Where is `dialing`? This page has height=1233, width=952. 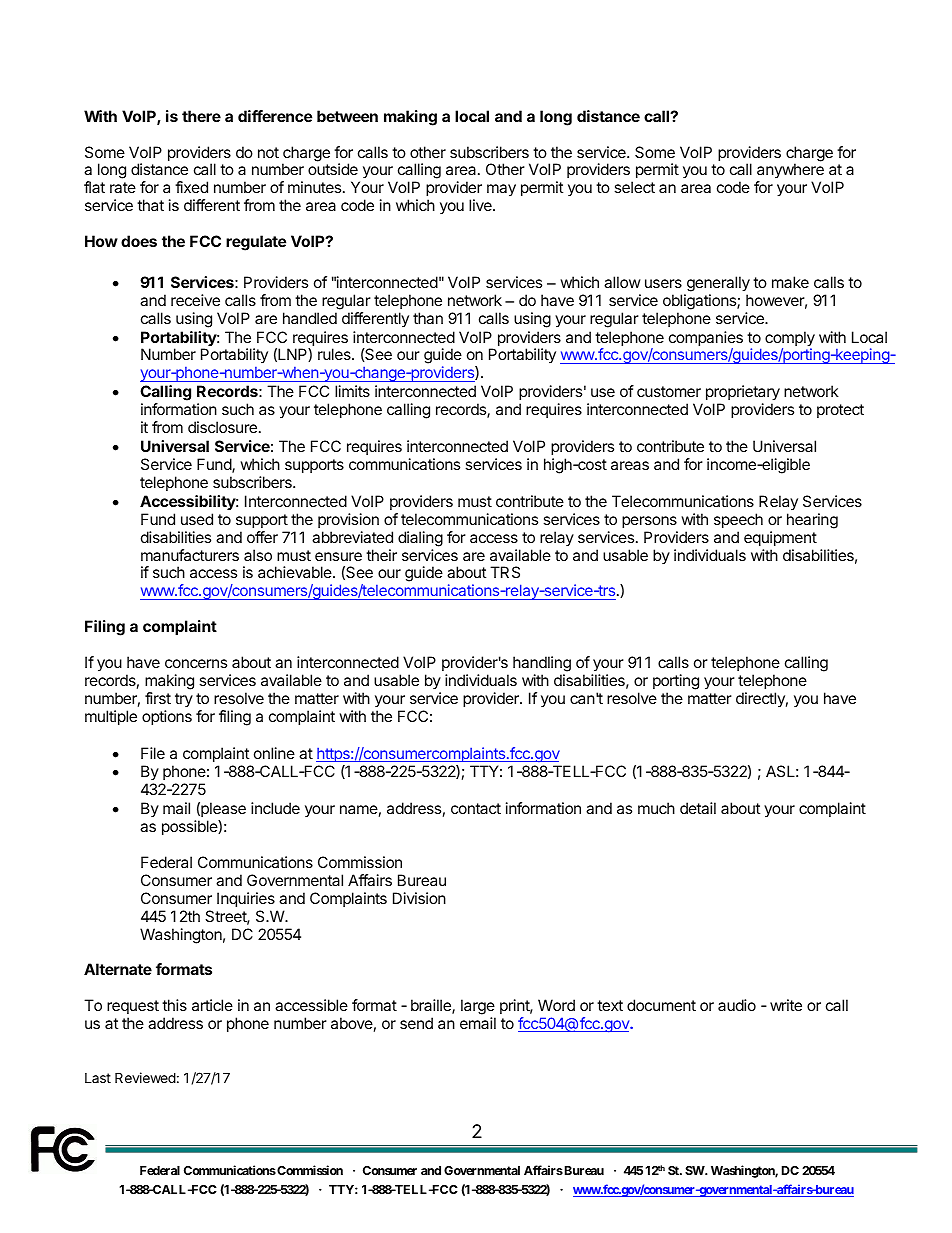
dialing is located at coordinates (420, 539).
